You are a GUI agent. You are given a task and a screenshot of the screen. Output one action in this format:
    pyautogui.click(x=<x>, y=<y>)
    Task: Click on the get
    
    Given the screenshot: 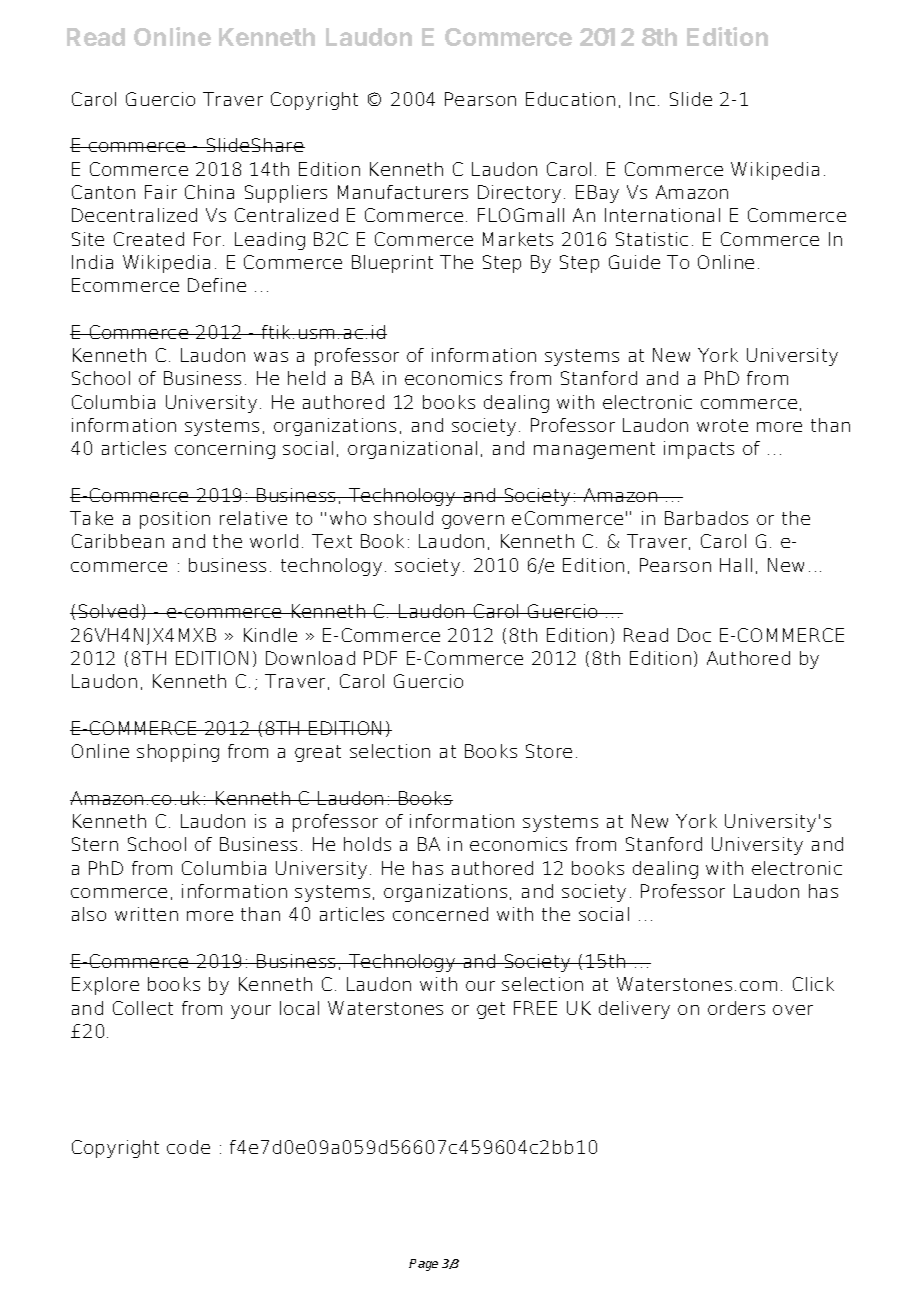 What is the action you would take?
    pyautogui.click(x=491, y=1010)
